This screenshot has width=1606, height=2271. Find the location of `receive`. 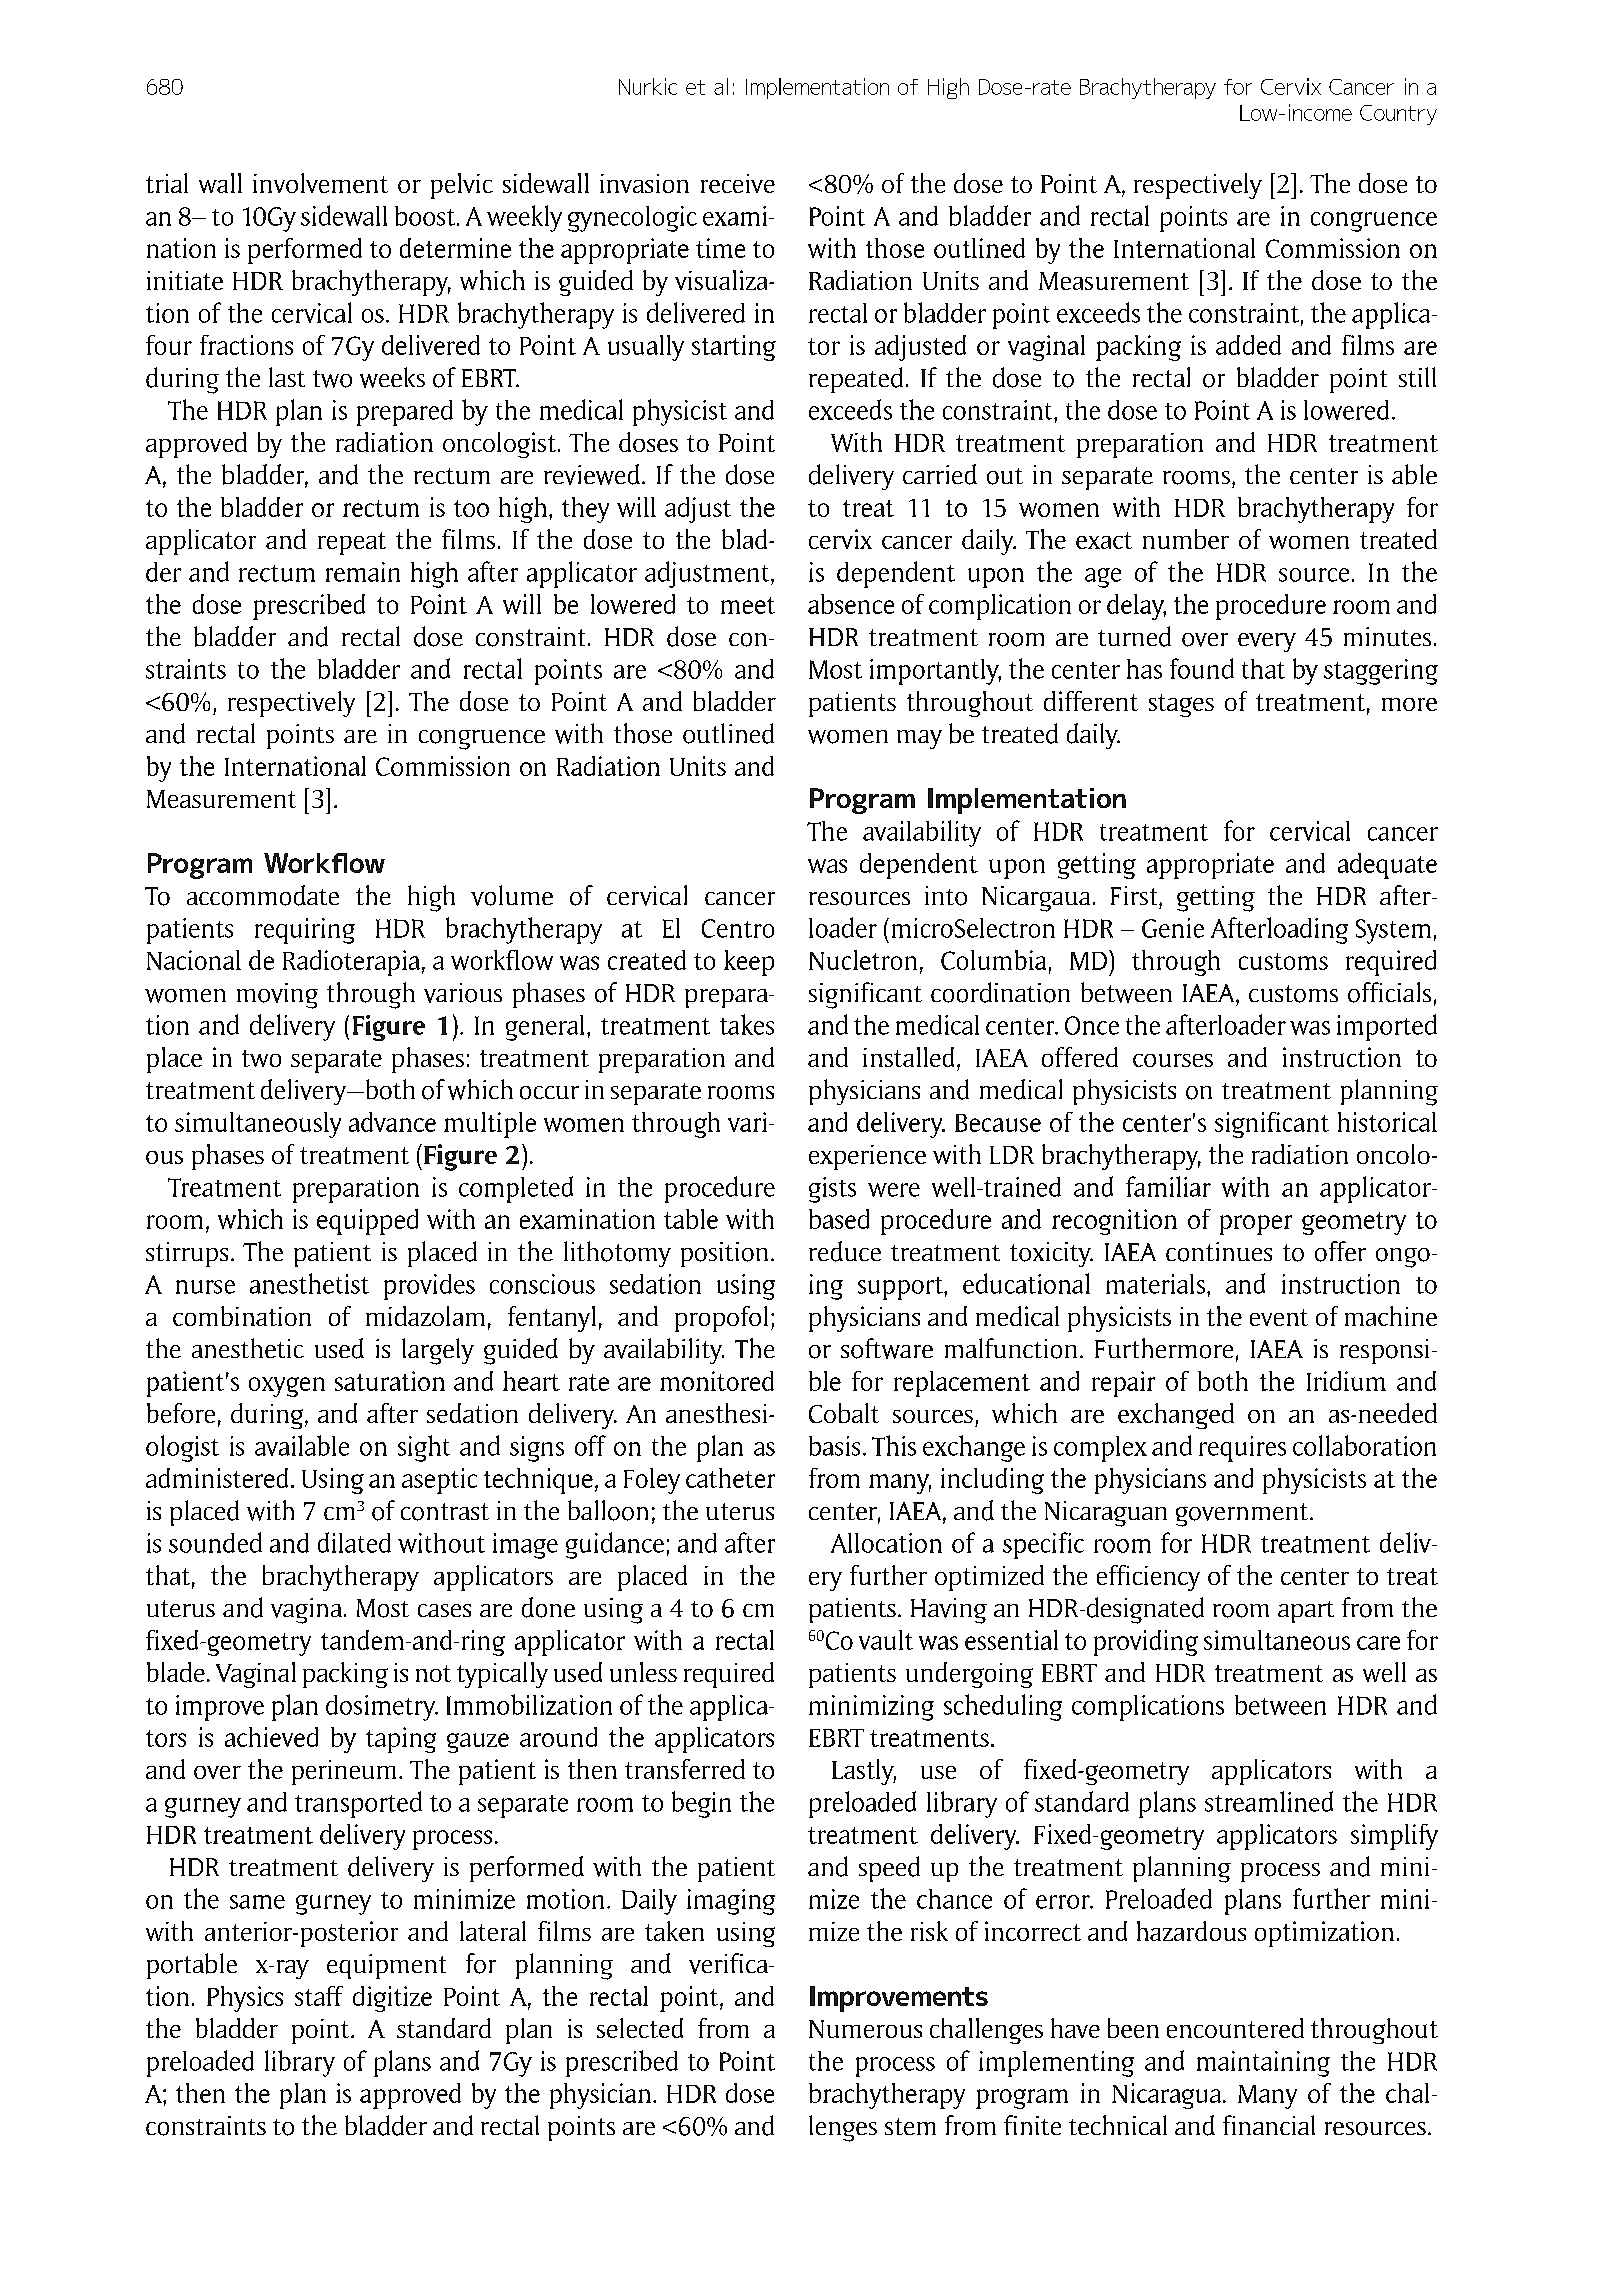

receive is located at coordinates (738, 183).
